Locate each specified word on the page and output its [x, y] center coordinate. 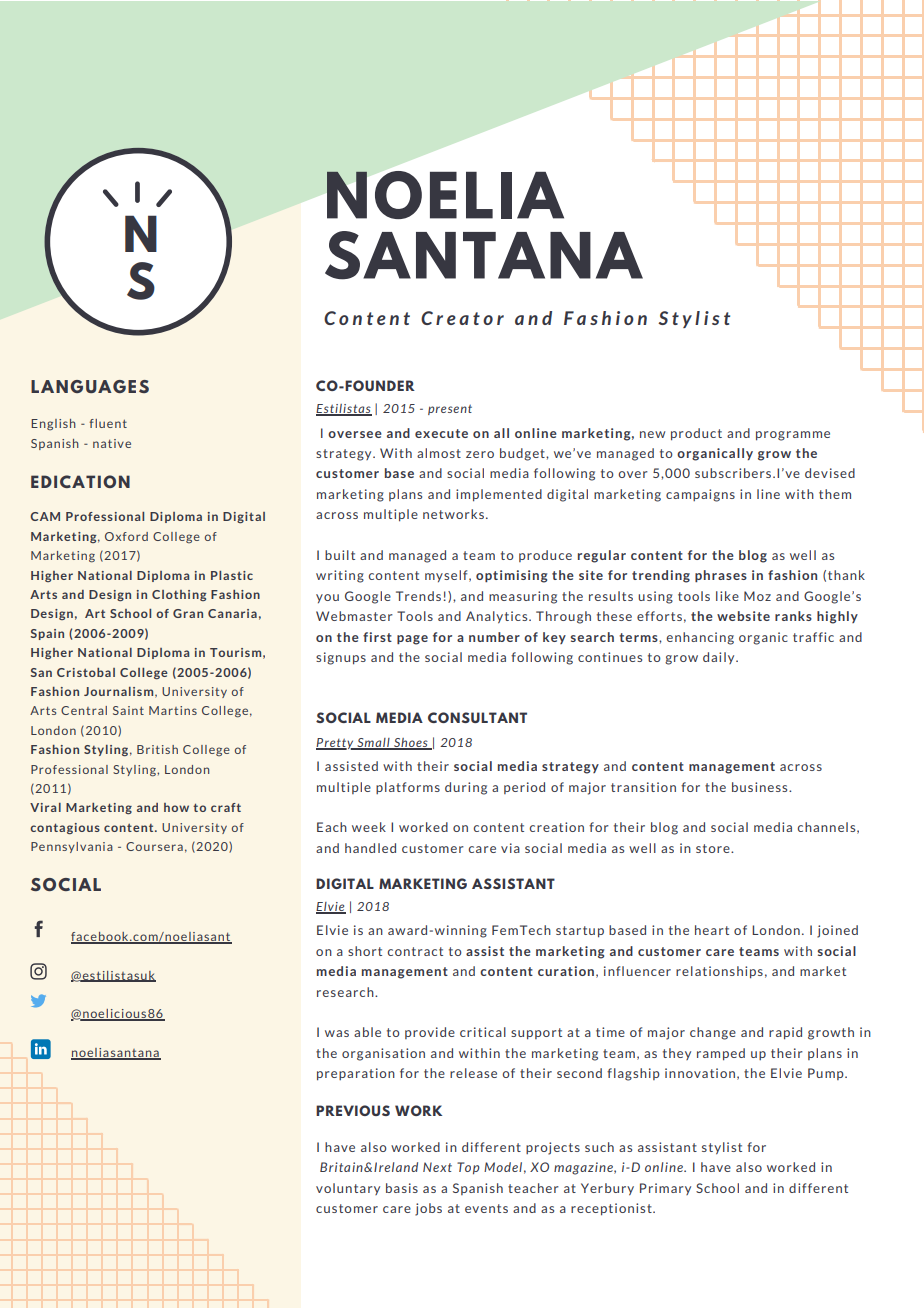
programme [793, 436]
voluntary [348, 1189]
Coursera [154, 846]
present [450, 409]
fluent [108, 423]
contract [415, 951]
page [412, 640]
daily [720, 658]
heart [712, 930]
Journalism [120, 692]
